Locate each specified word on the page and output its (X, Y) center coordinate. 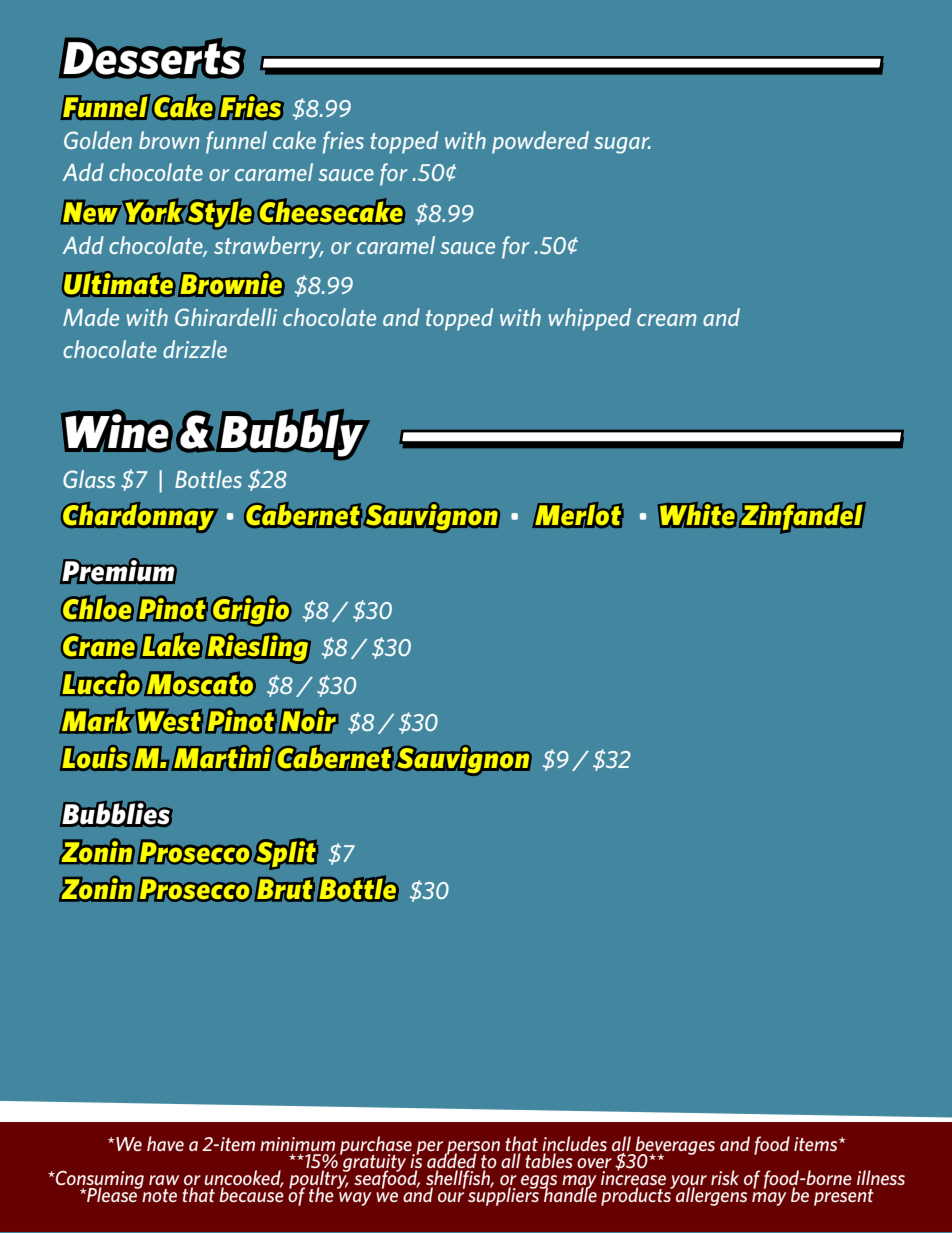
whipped (590, 319)
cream (667, 320)
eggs (539, 1183)
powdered (540, 142)
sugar (622, 145)
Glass (89, 479)
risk (725, 1177)
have (165, 1143)
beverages (674, 1146)
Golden (98, 140)
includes (574, 1145)
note (158, 1194)
